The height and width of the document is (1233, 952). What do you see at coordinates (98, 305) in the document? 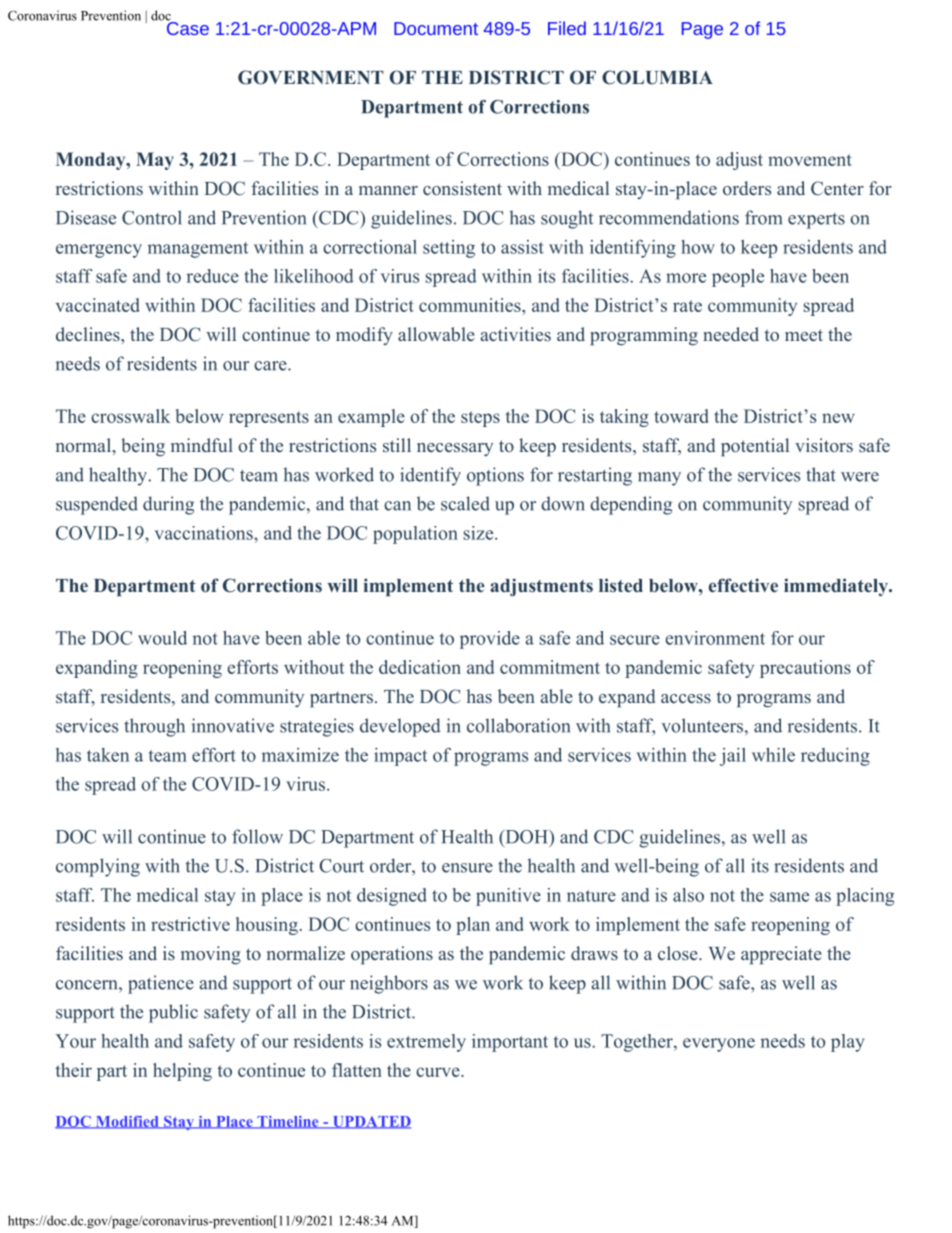
I see `vaccinated` at bounding box center [98, 305].
